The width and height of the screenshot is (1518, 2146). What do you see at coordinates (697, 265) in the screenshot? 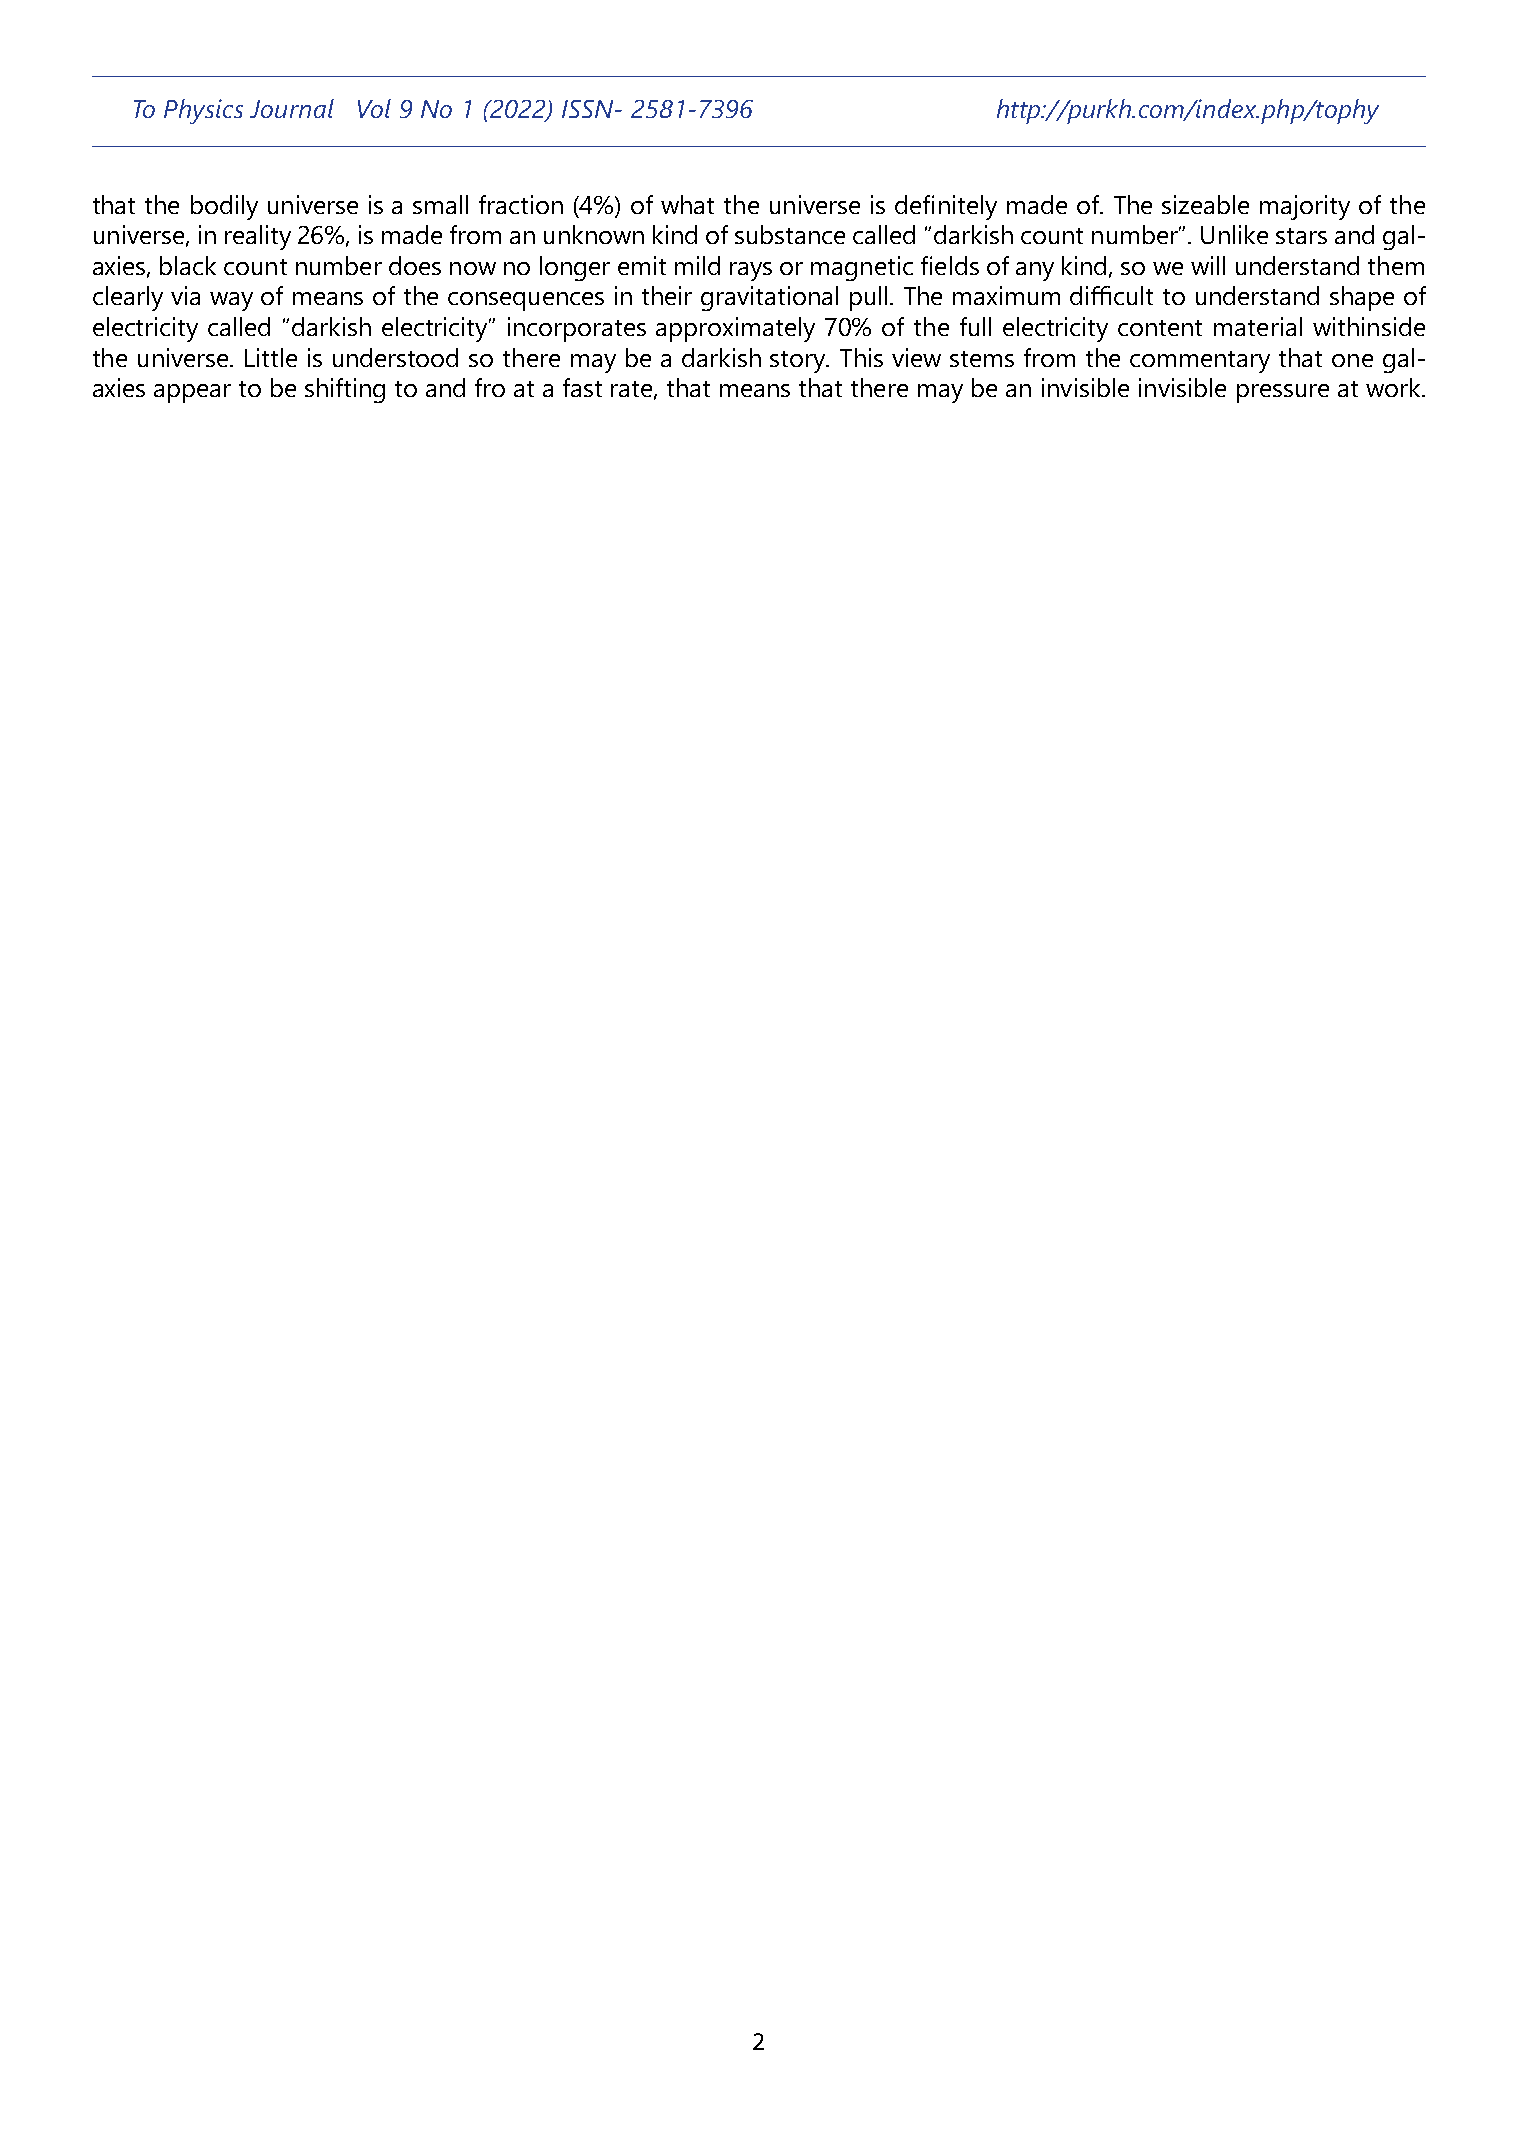
I see `mild` at bounding box center [697, 265].
